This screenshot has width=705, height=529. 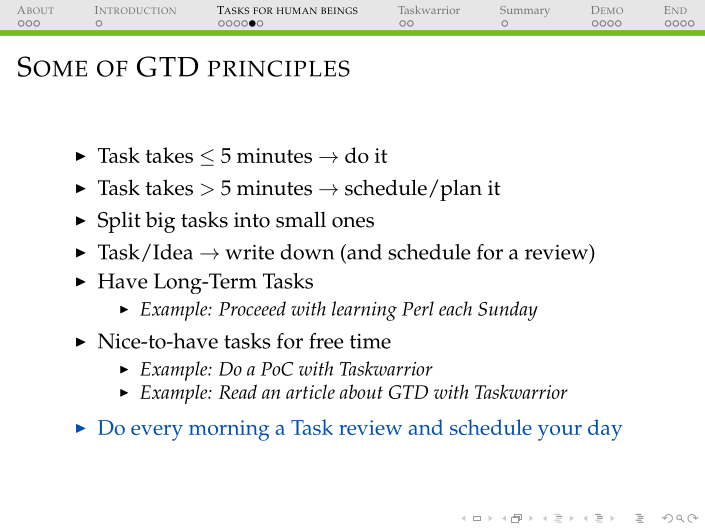 I want to click on HUMAN, so click(x=297, y=10).
